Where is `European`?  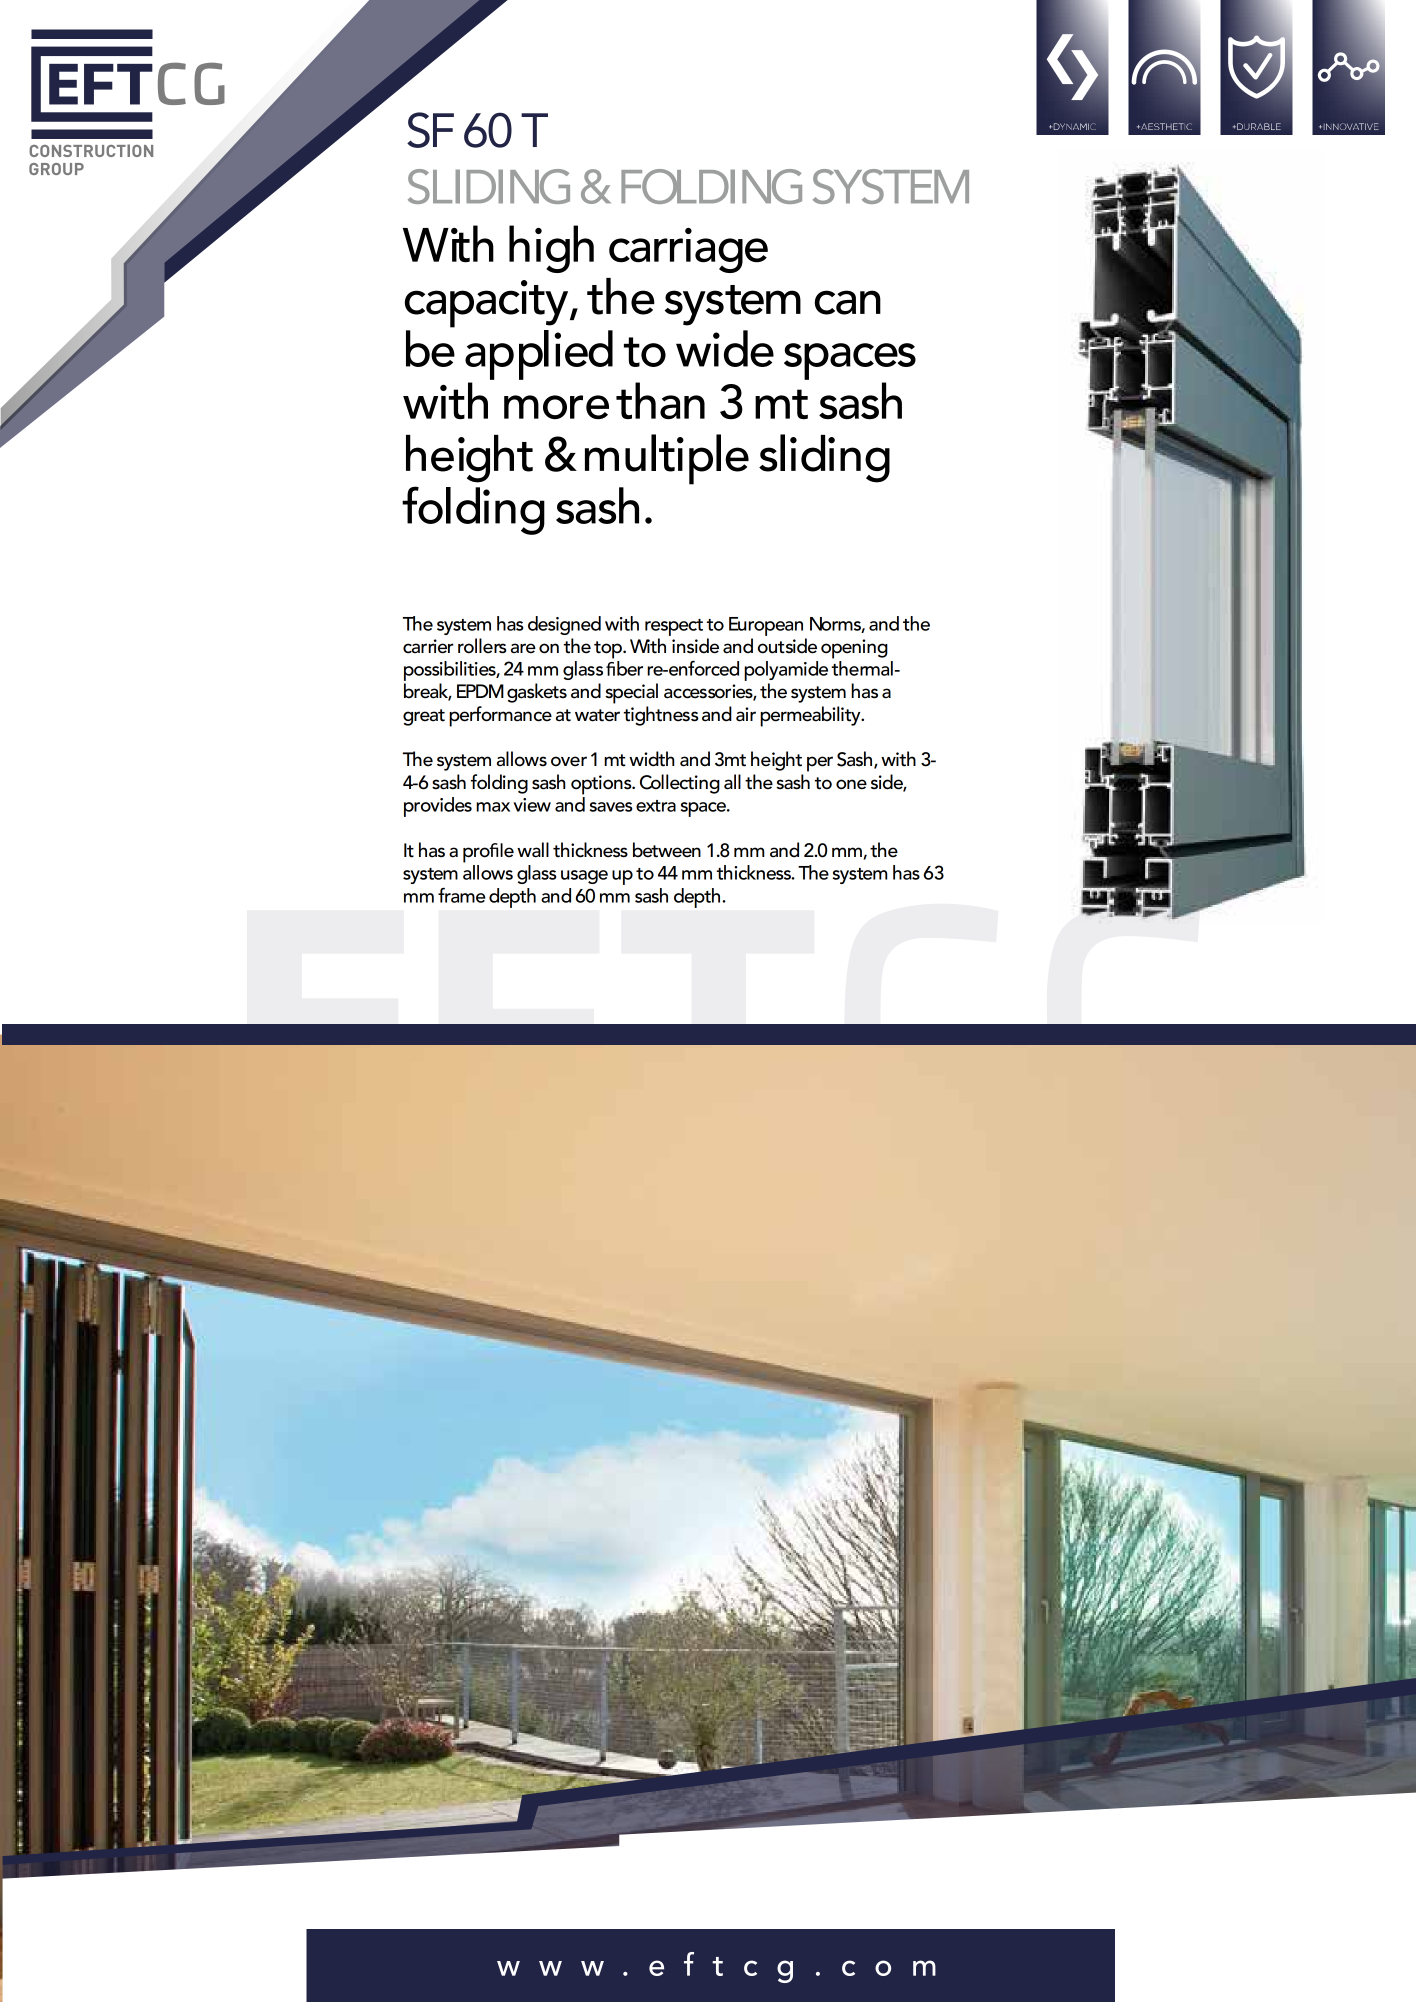
European is located at coordinates (766, 626).
